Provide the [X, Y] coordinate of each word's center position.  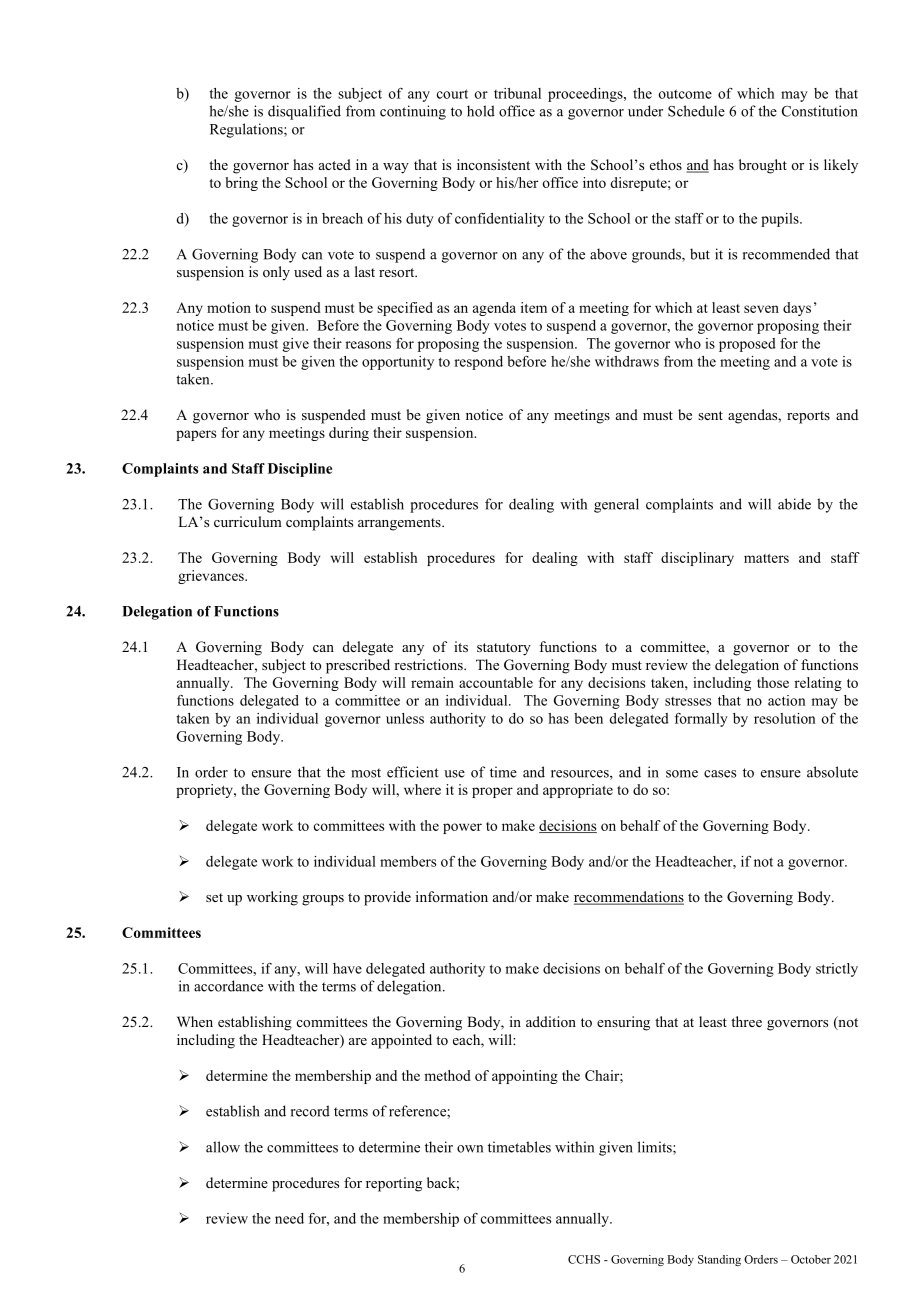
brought [763, 166]
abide [794, 504]
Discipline [300, 470]
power [462, 828]
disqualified [304, 112]
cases [720, 774]
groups [323, 900]
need [289, 1218]
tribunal [517, 93]
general [616, 505]
